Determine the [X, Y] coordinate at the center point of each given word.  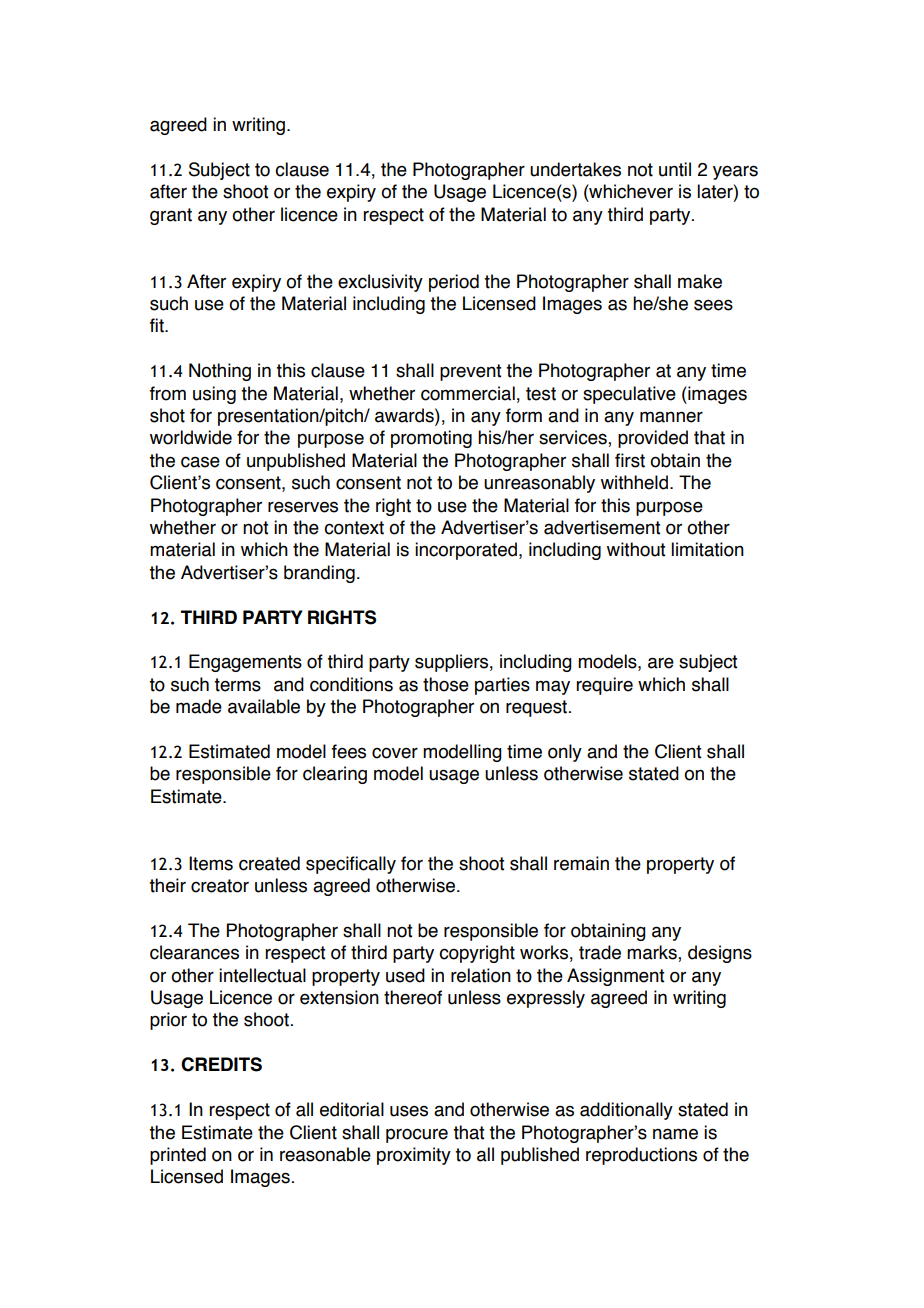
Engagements [245, 663]
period [454, 283]
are [661, 663]
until [675, 169]
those [446, 684]
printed [178, 1156]
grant [171, 216]
